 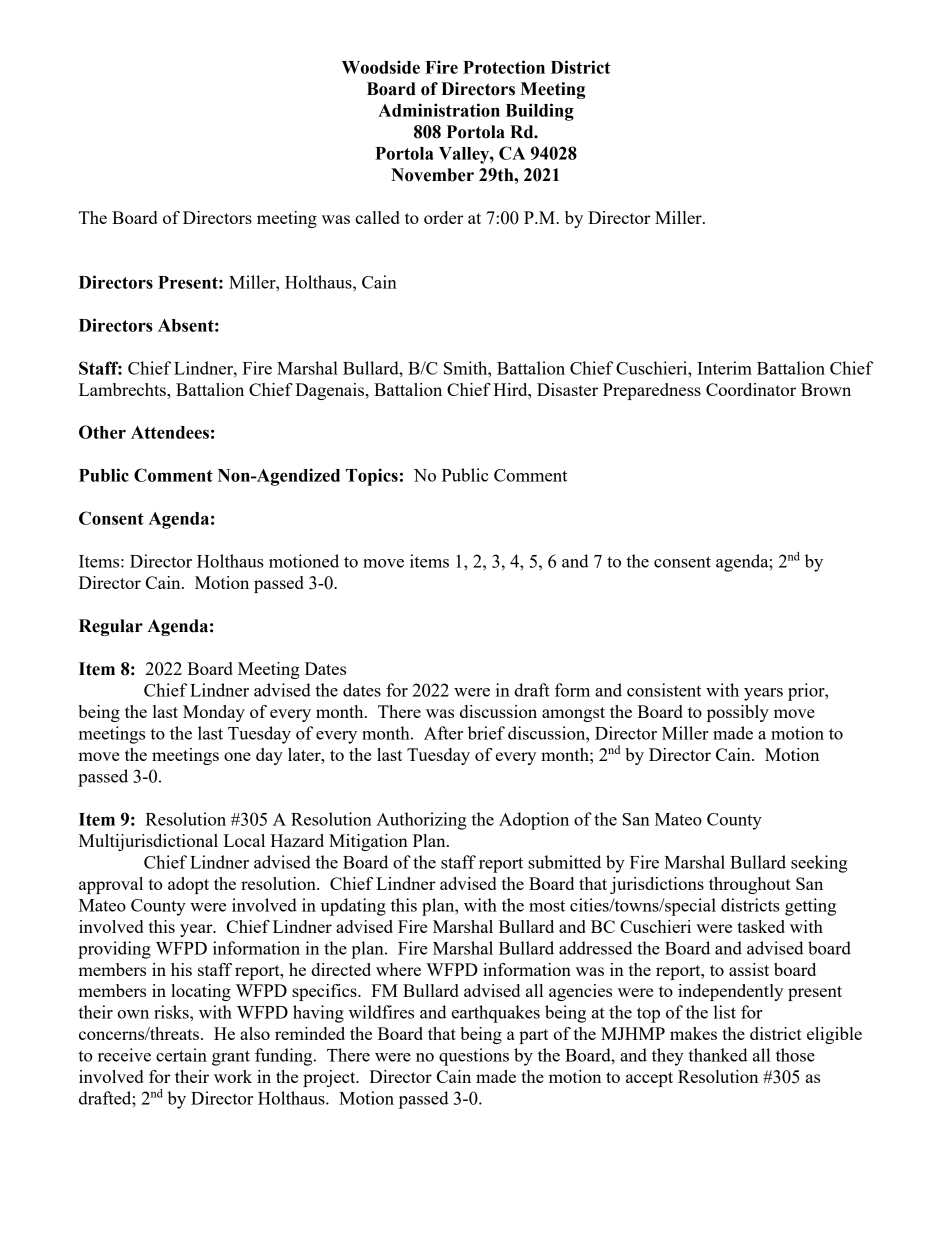 What do you see at coordinates (486, 733) in the image?
I see `brief` at bounding box center [486, 733].
